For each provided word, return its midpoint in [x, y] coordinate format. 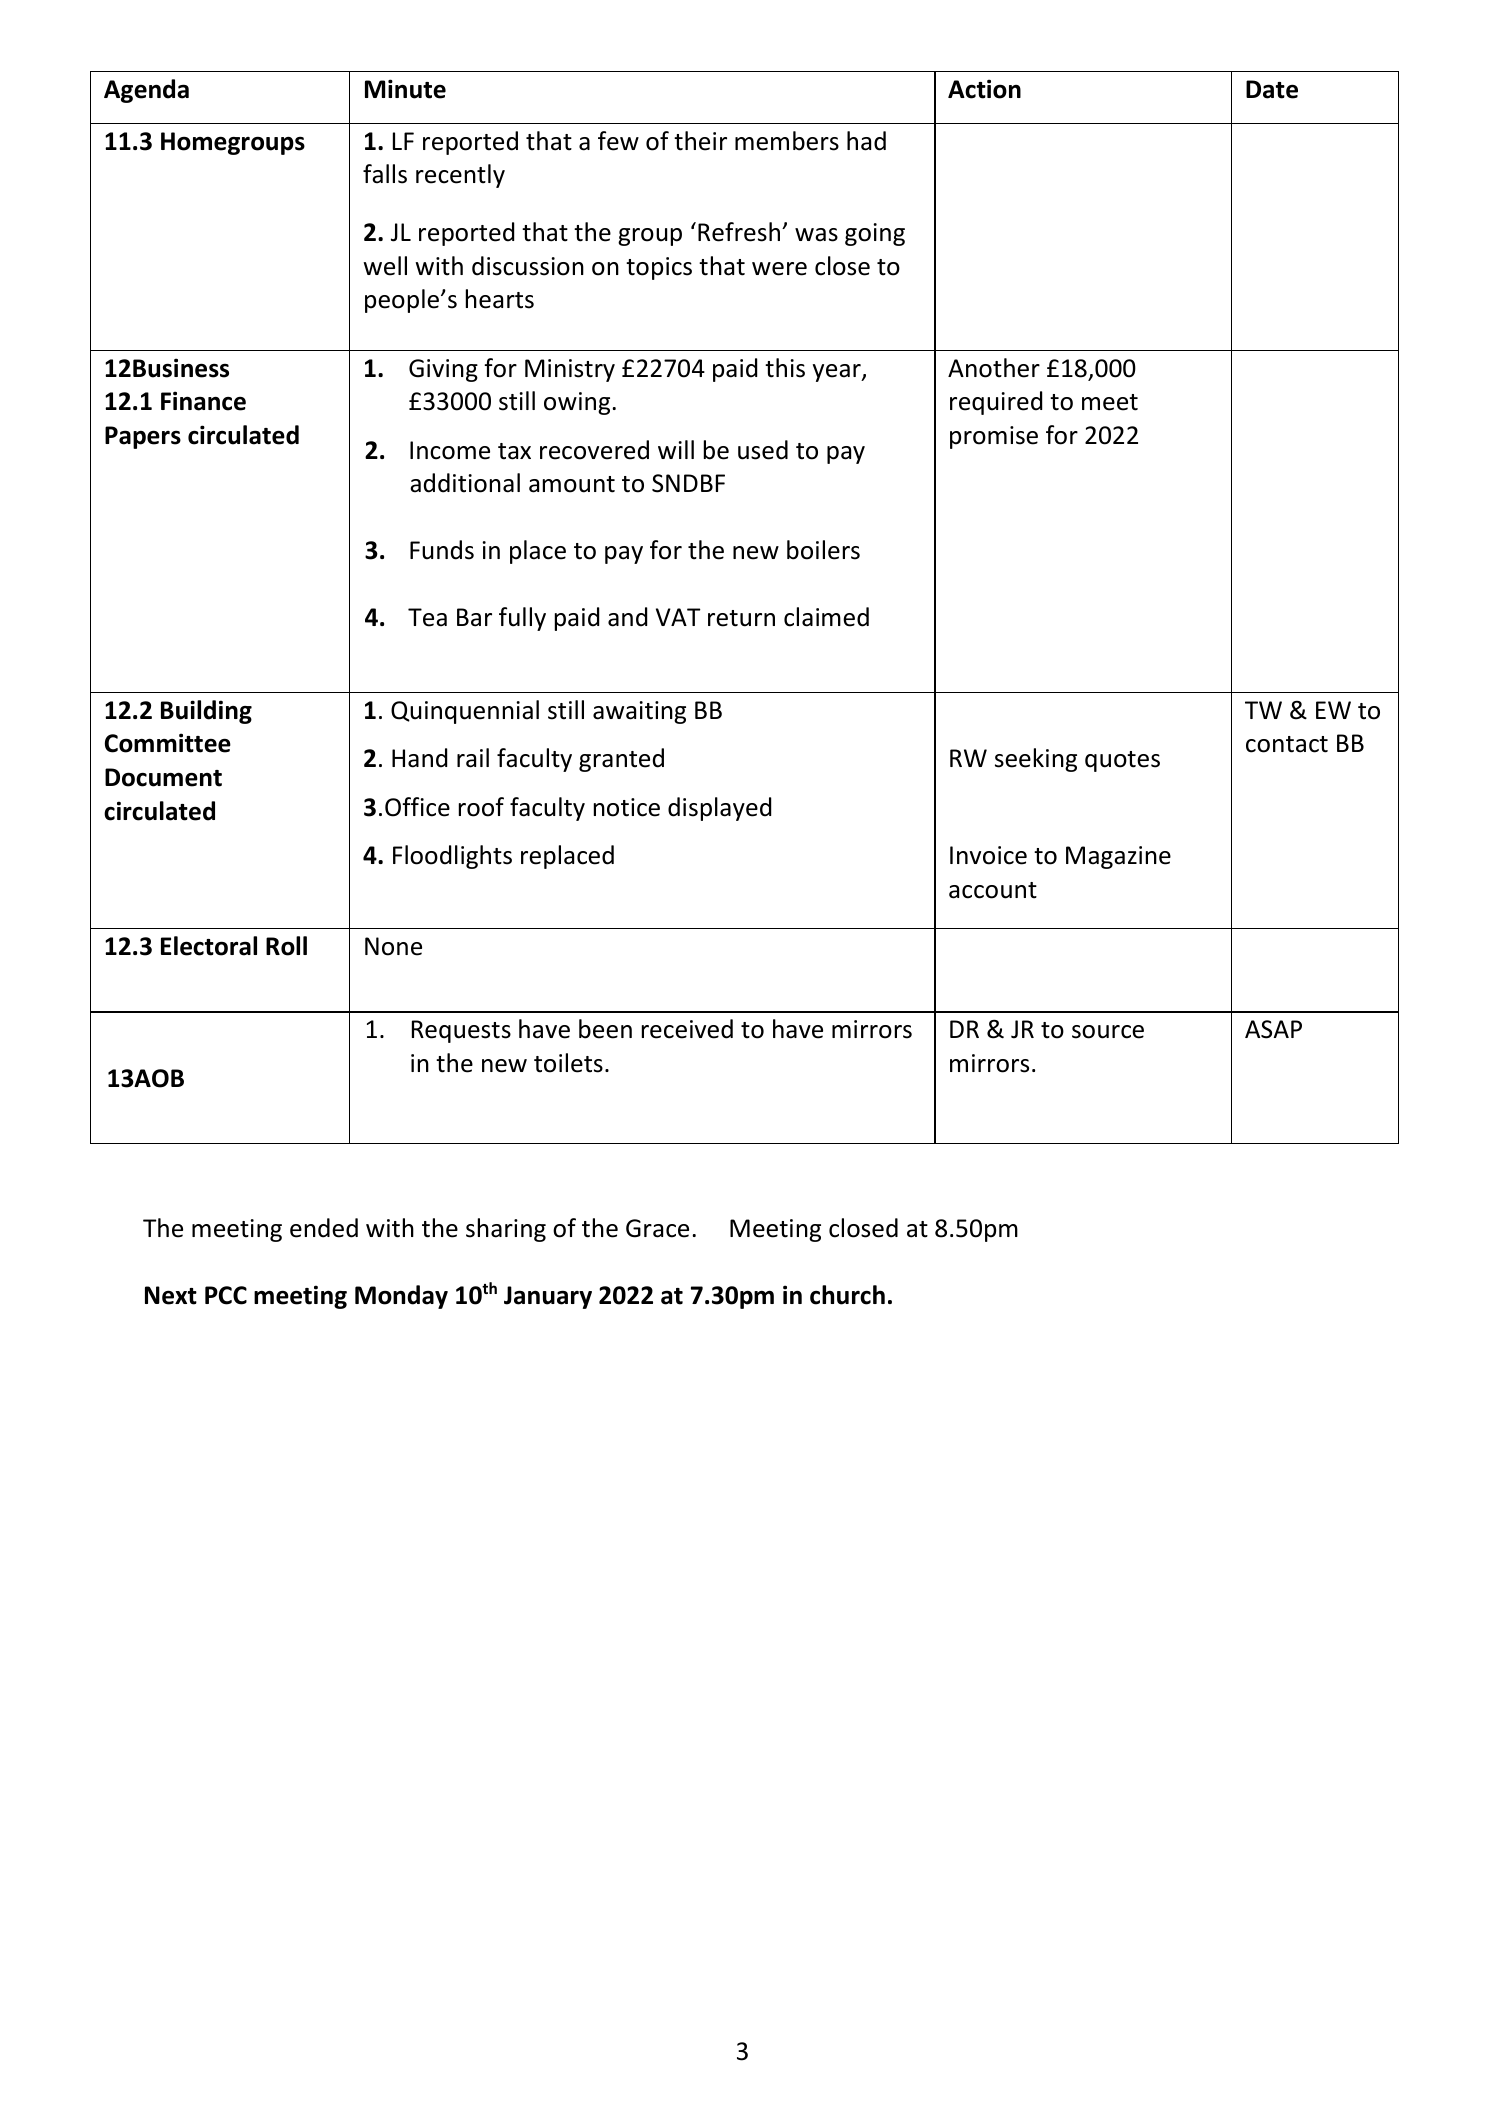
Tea [427, 617]
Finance [203, 401]
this [785, 368]
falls [385, 174]
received [687, 1029]
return [741, 618]
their [700, 141]
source [1108, 1032]
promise [994, 437]
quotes [1122, 761]
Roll [286, 946]
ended [324, 1228]
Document [163, 777]
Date [1272, 89]
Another [994, 368]
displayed [719, 809]
